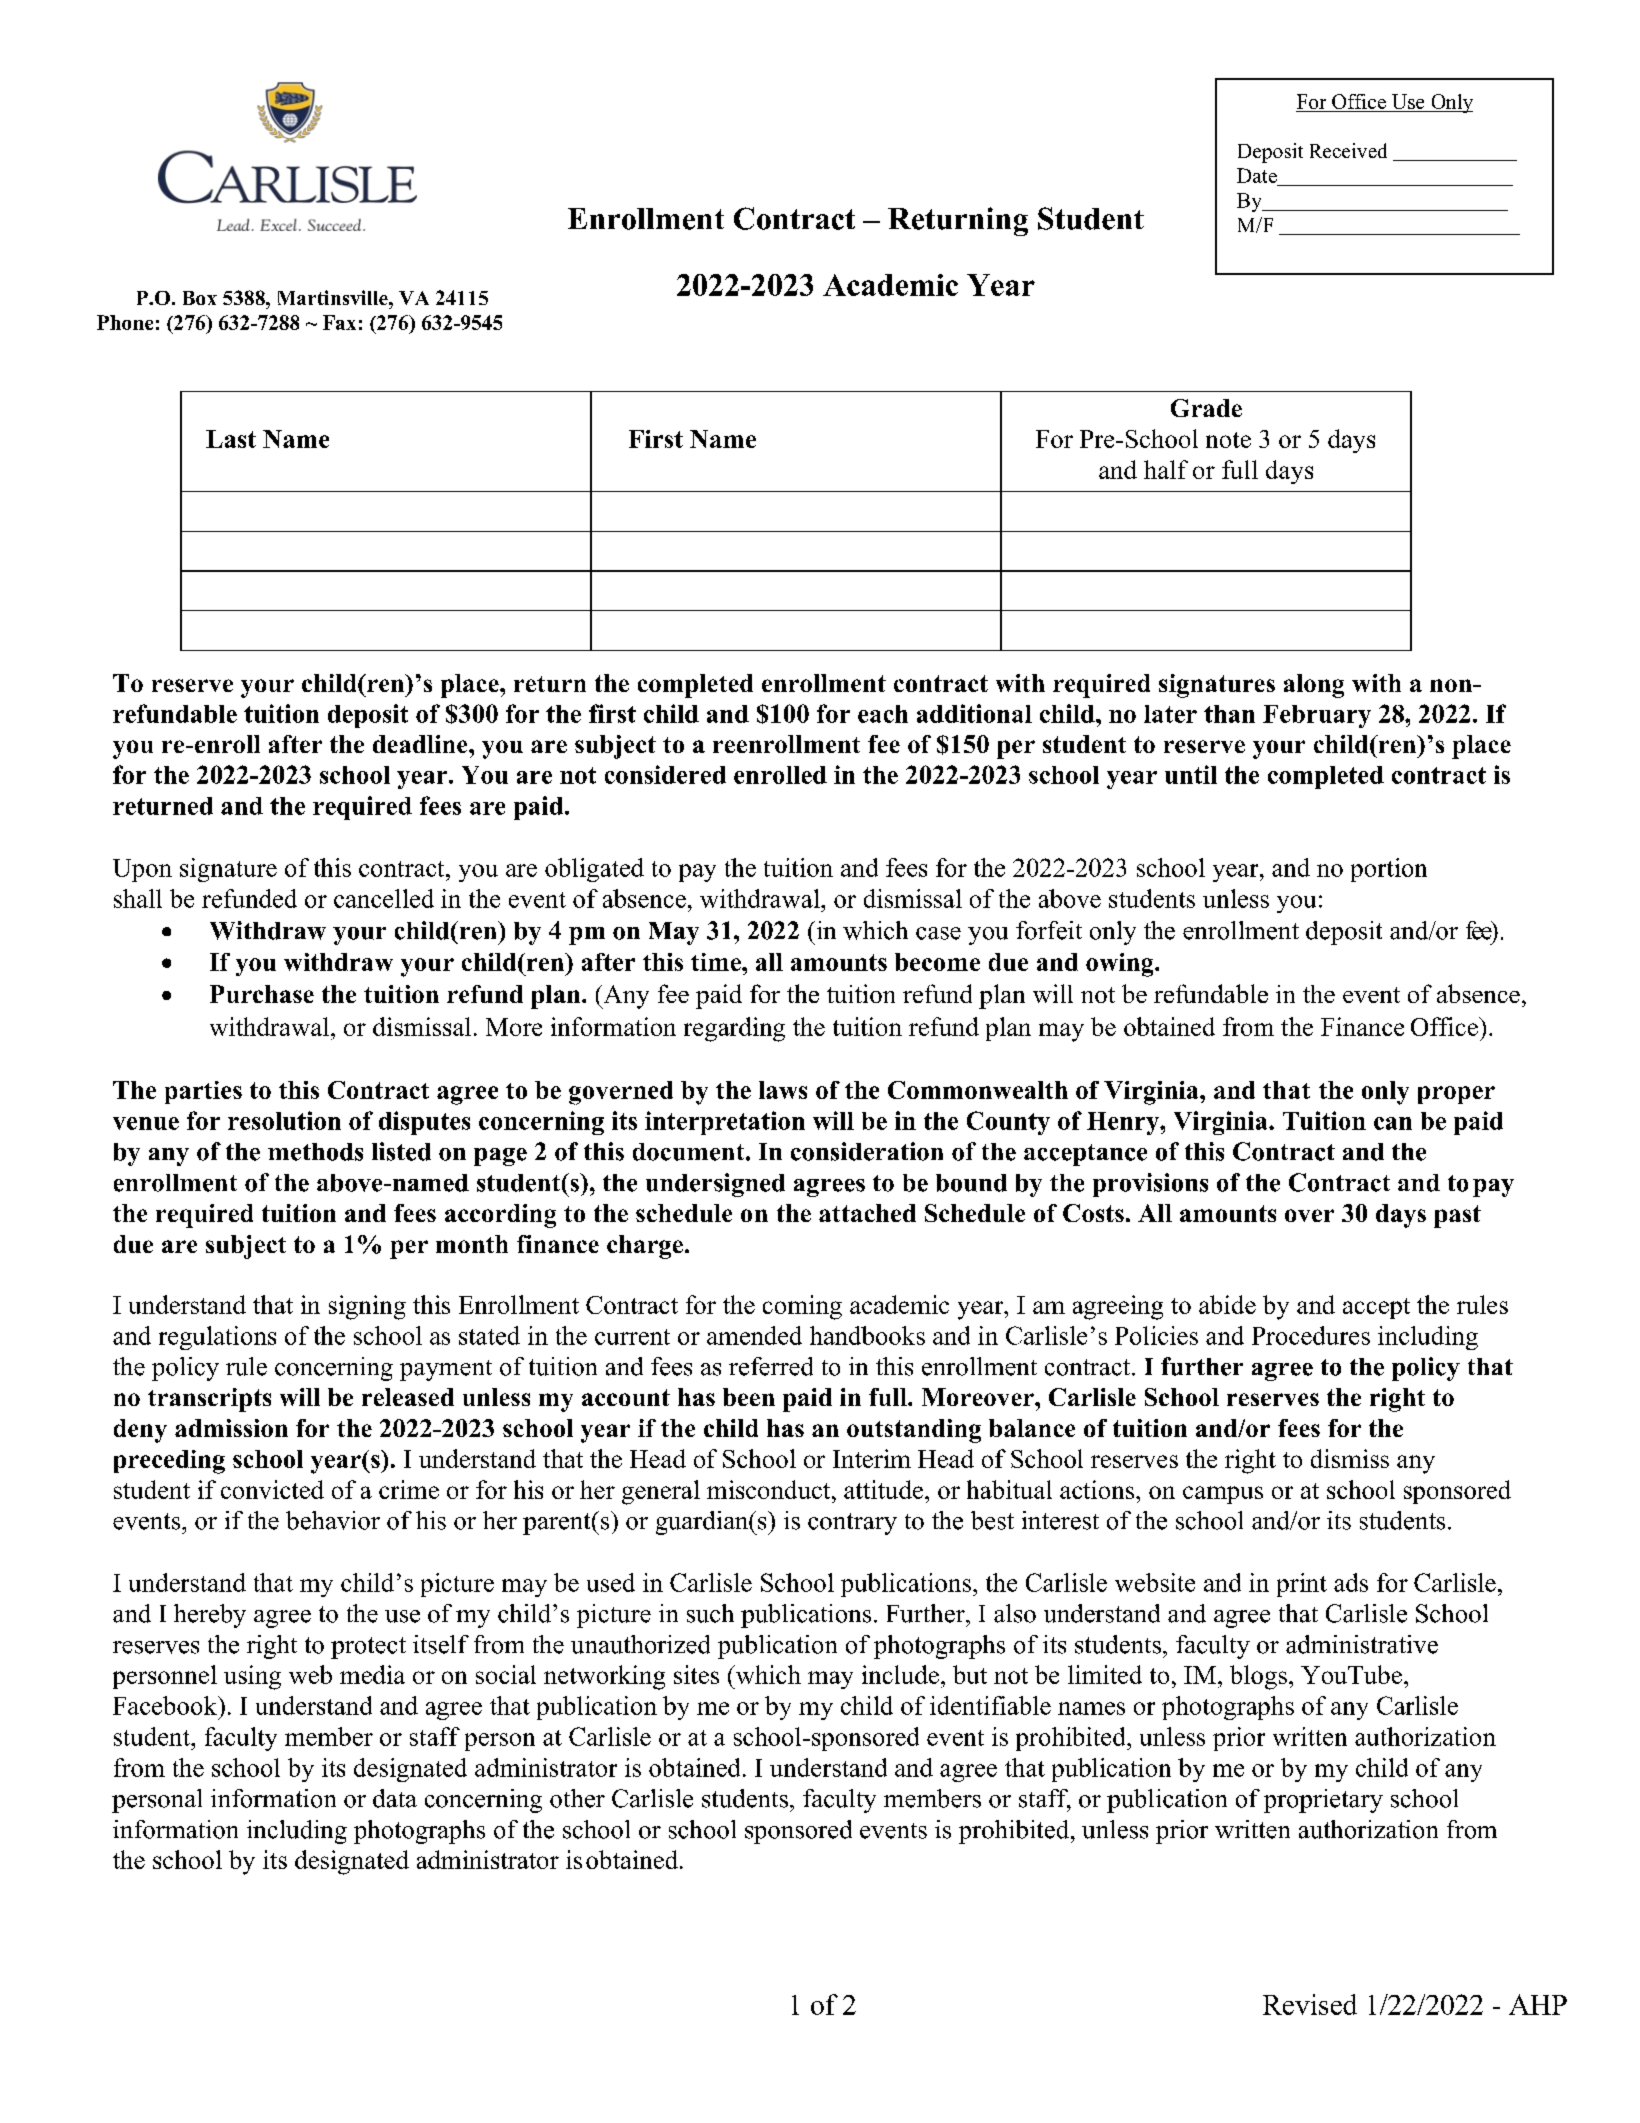  I want to click on Received, so click(1348, 150).
